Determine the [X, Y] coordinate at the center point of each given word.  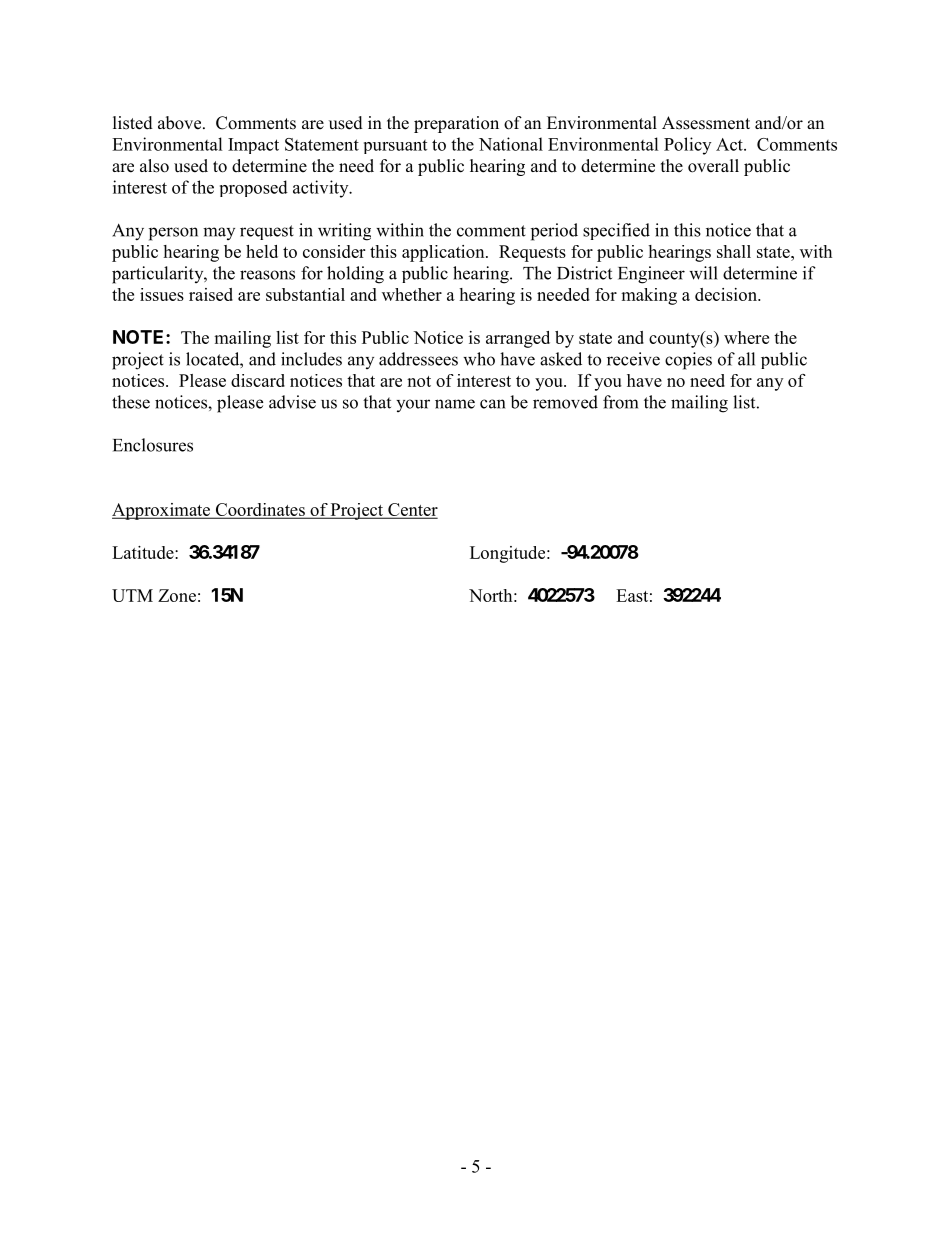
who [479, 359]
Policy [687, 146]
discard [258, 380]
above [181, 123]
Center [412, 510]
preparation [456, 124]
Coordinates [260, 510]
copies [688, 361]
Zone [177, 595]
